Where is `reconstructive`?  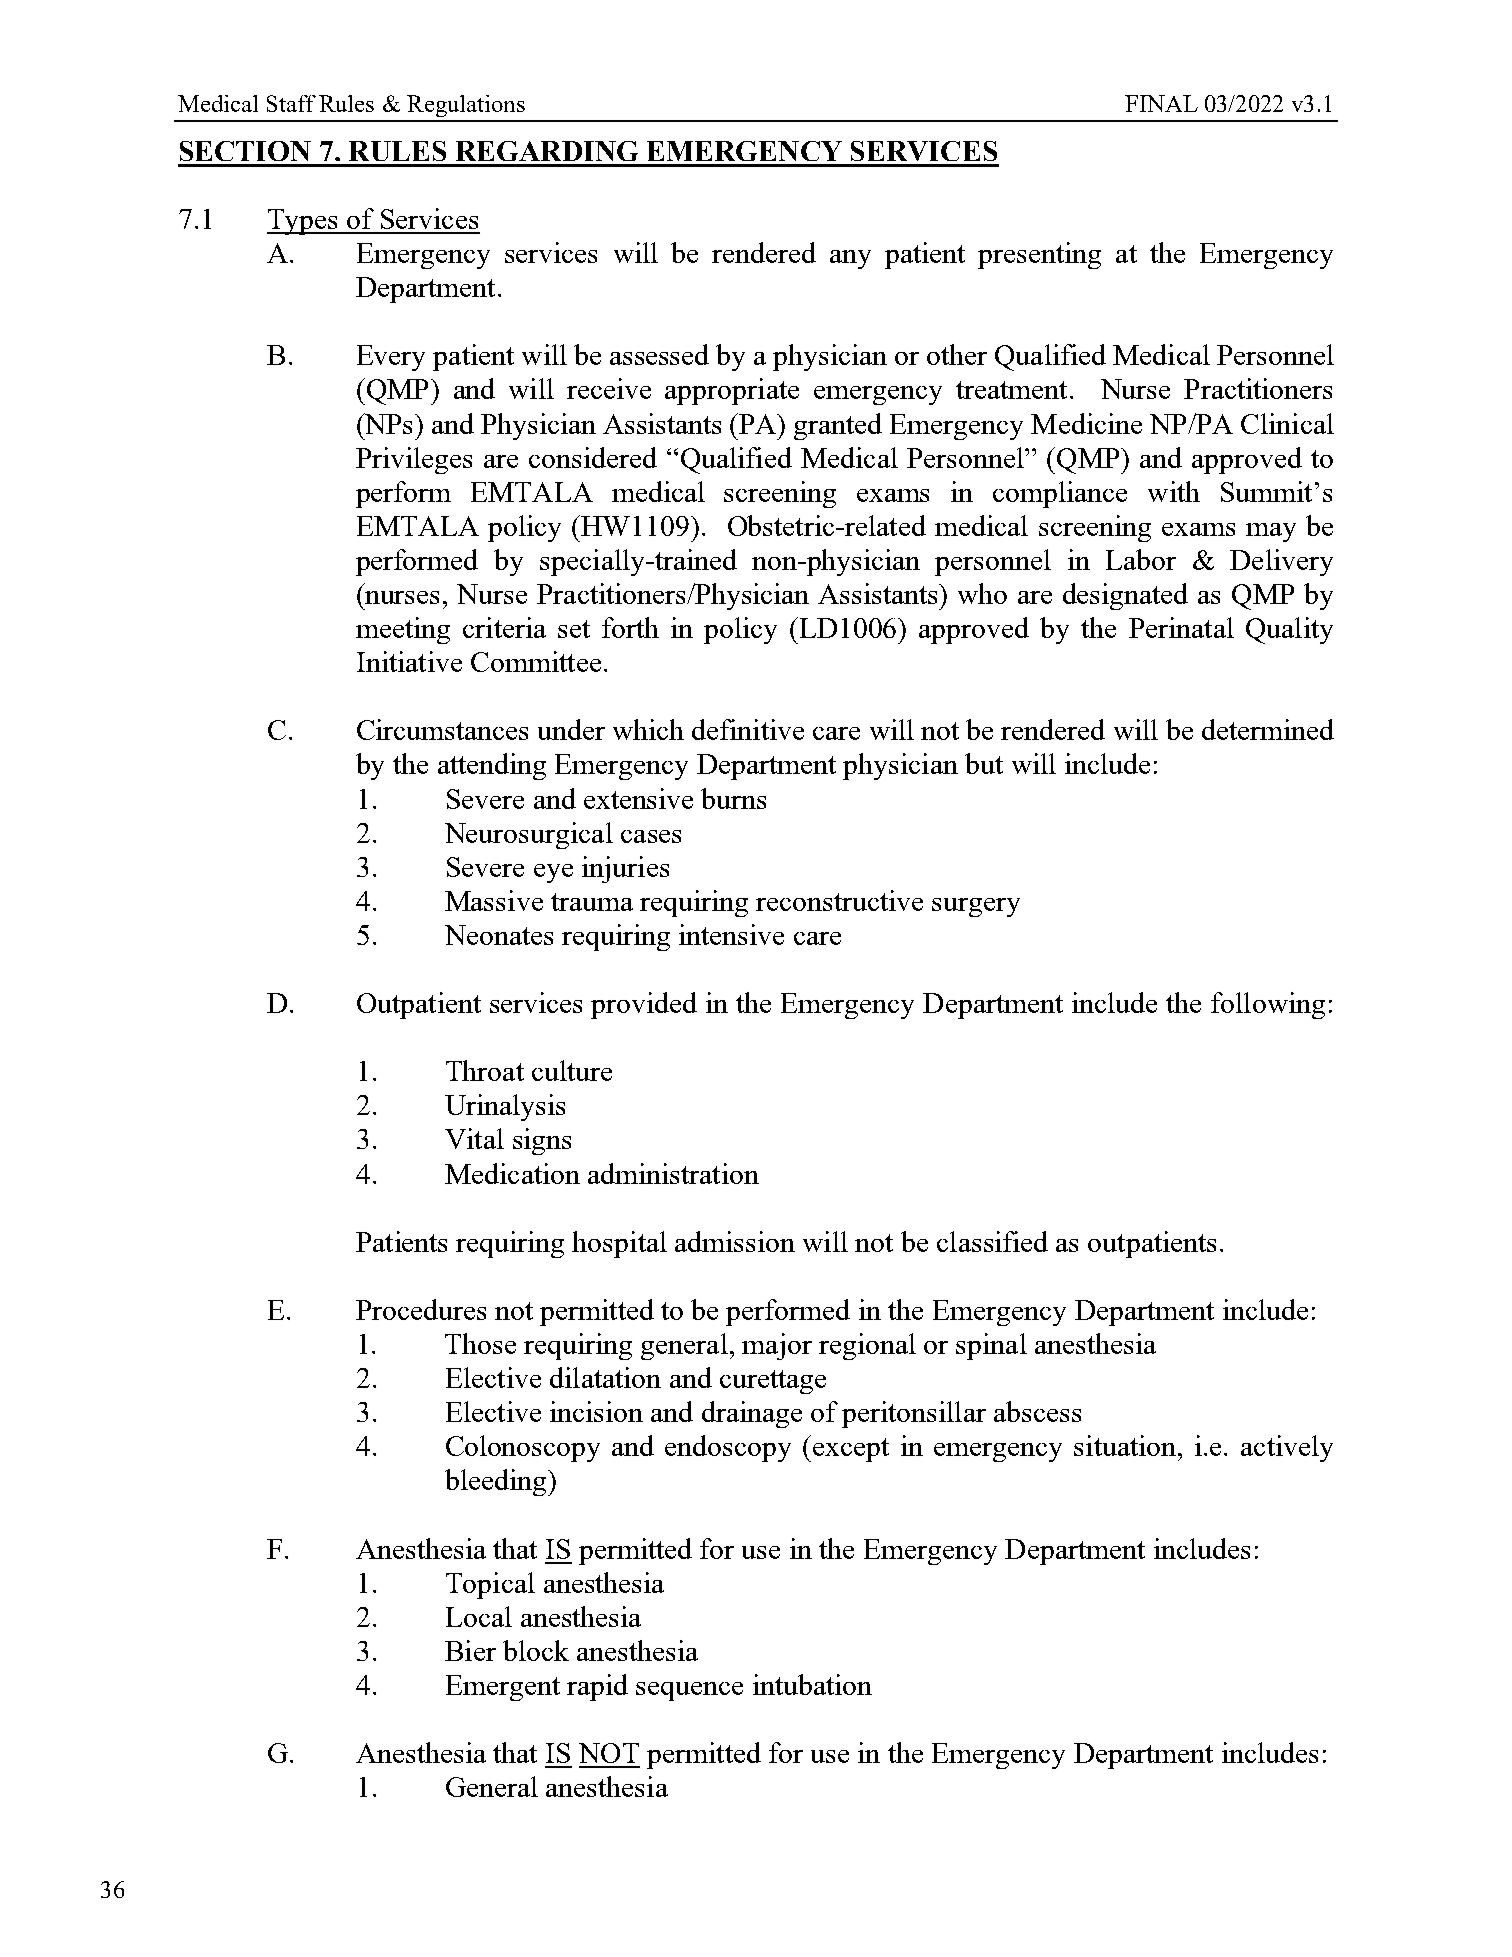 reconstructive is located at coordinates (839, 900).
